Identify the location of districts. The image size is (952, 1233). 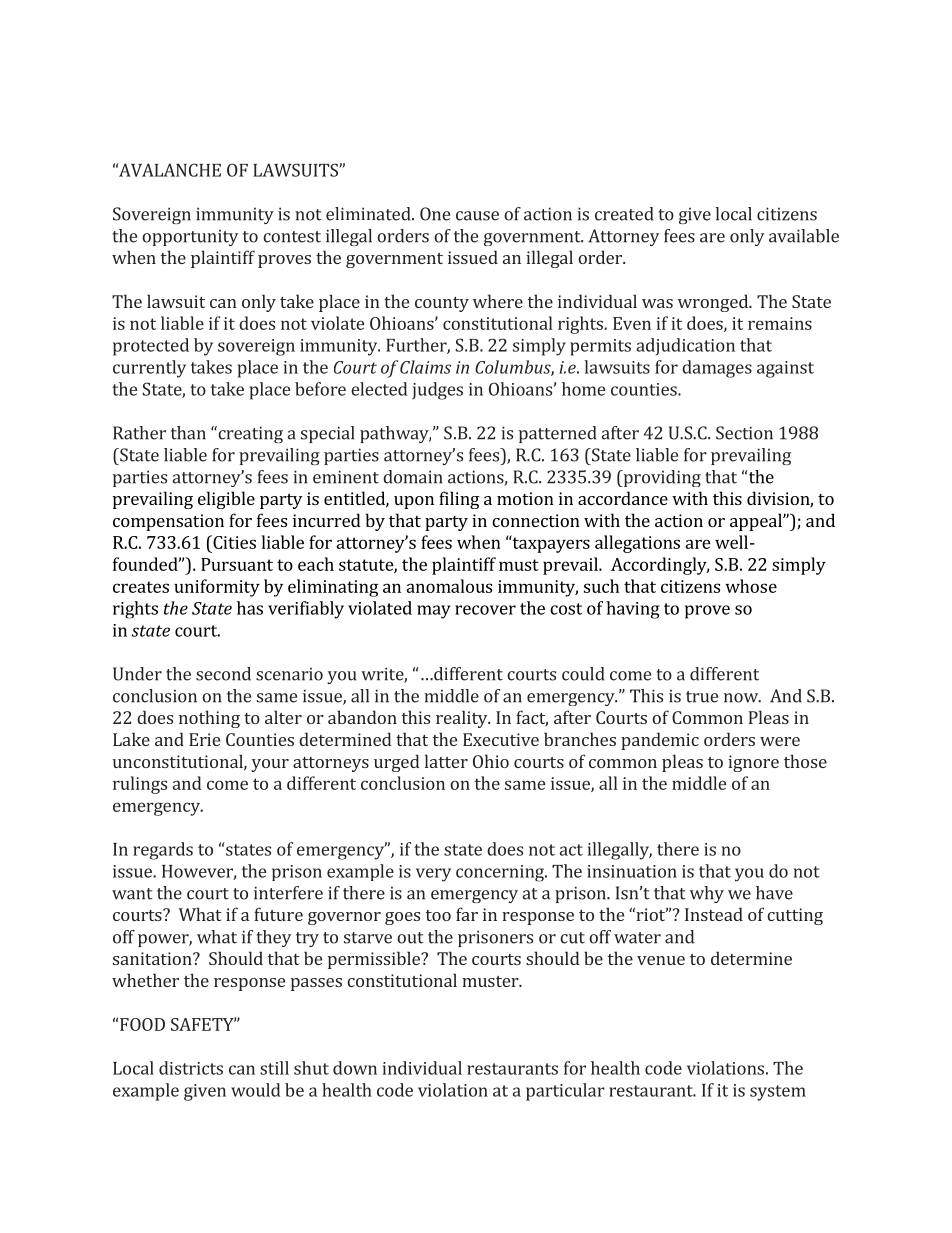
(191, 1068).
